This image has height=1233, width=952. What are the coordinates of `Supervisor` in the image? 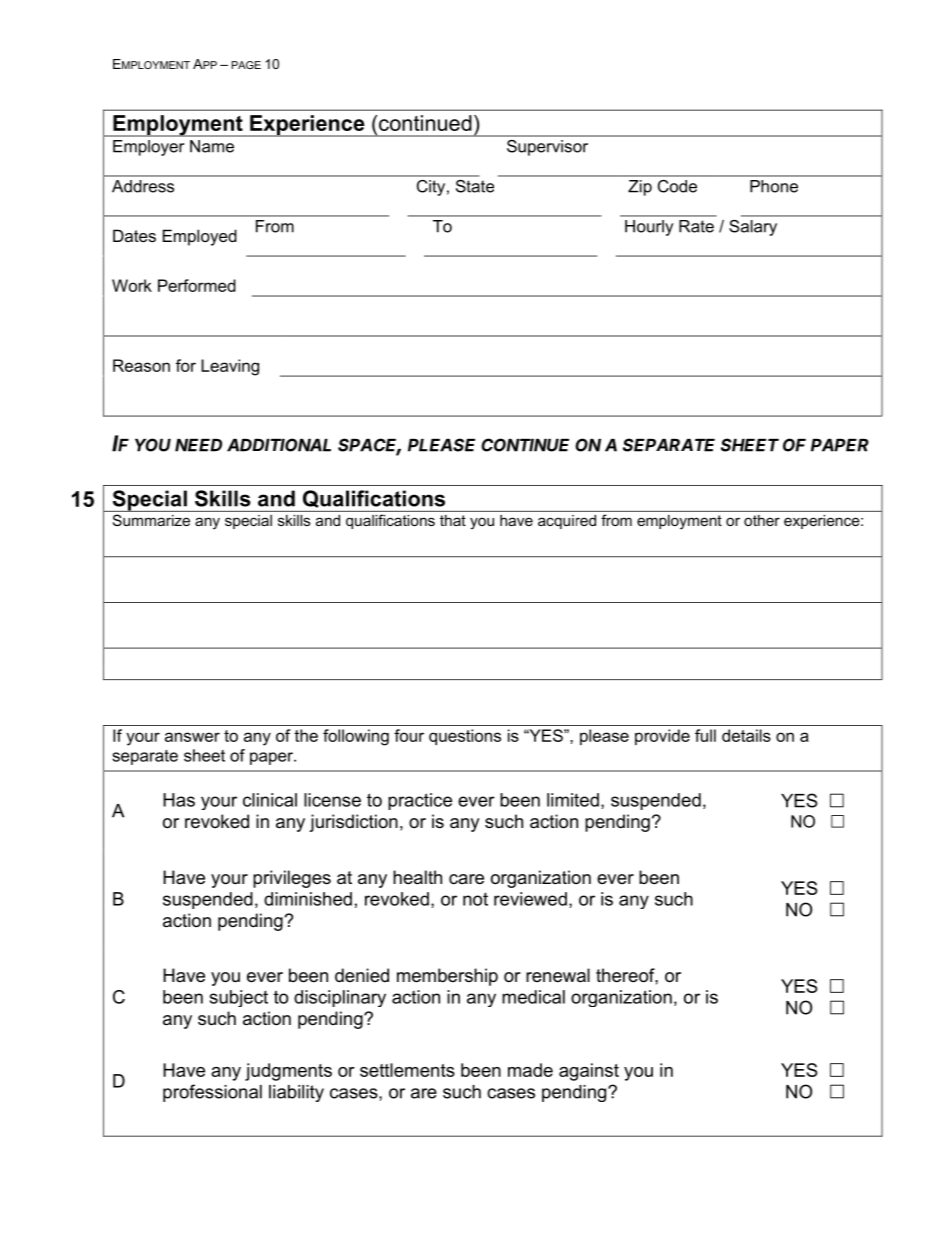 It's located at (547, 148).
